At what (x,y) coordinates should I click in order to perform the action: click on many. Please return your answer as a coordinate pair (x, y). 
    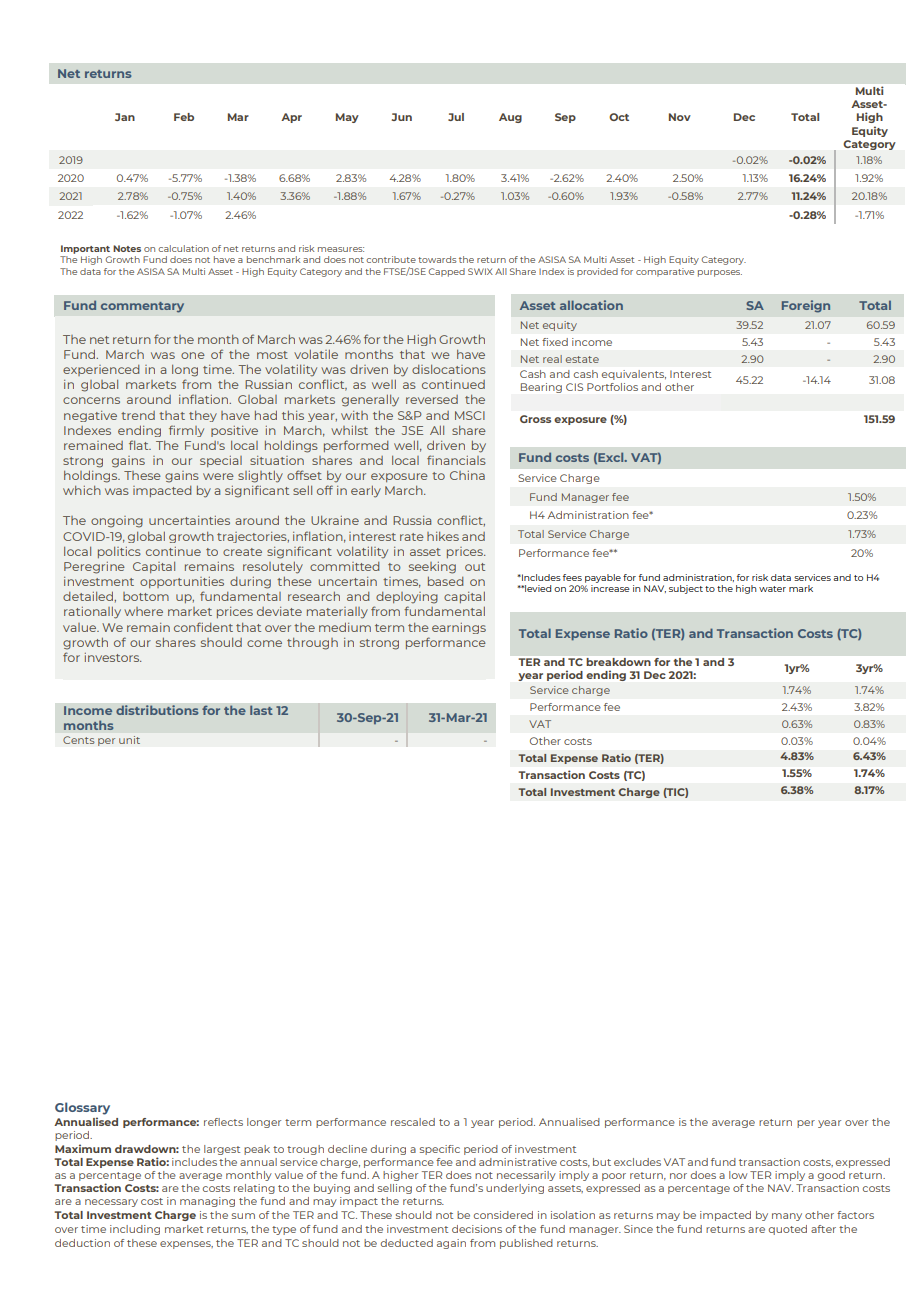
    Looking at the image, I should click on (787, 1217).
